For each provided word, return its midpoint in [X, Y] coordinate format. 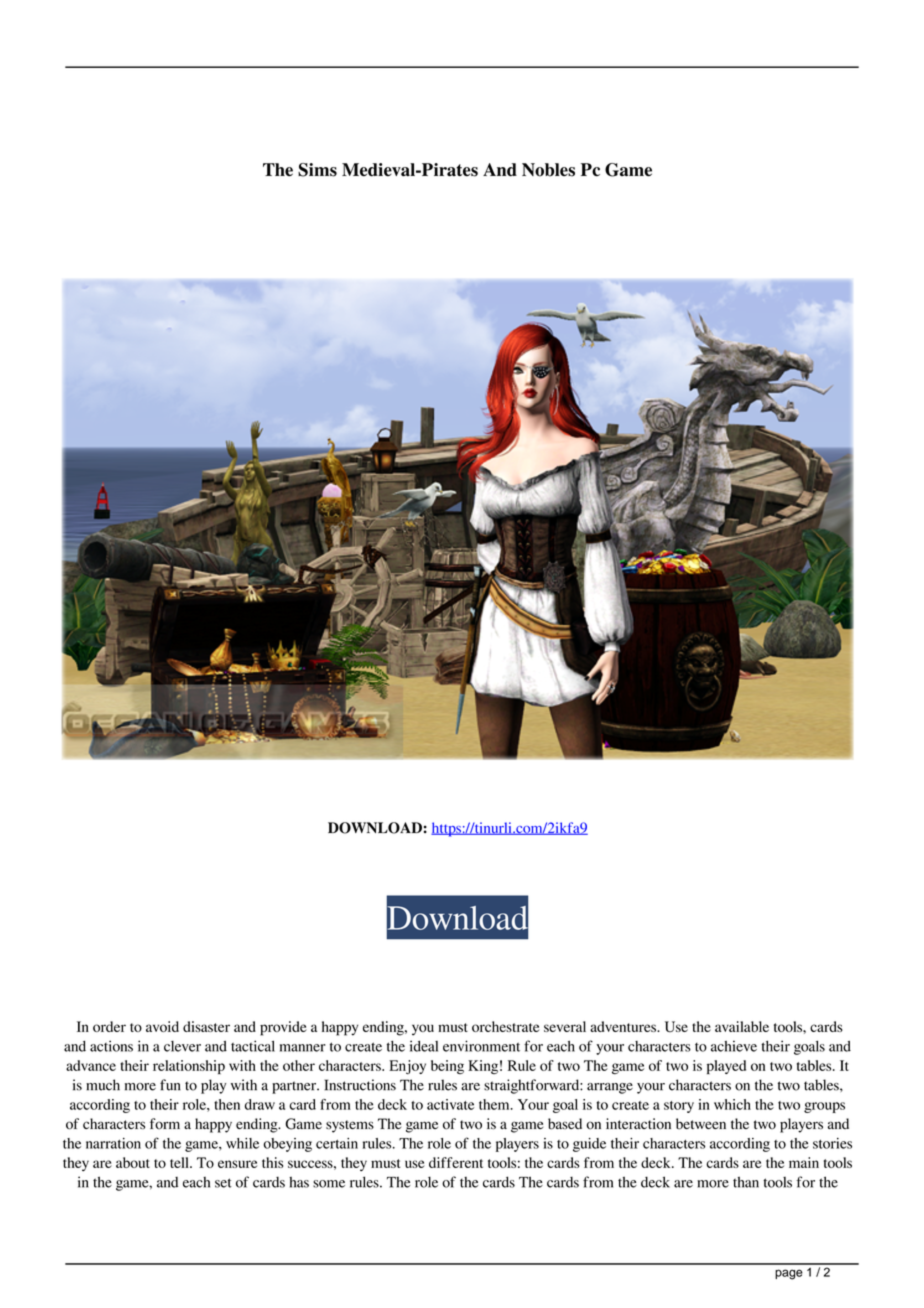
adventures [624, 1026]
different [456, 1162]
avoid [162, 1026]
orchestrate [505, 1026]
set [223, 1183]
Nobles [548, 170]
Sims [317, 170]
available [742, 1026]
